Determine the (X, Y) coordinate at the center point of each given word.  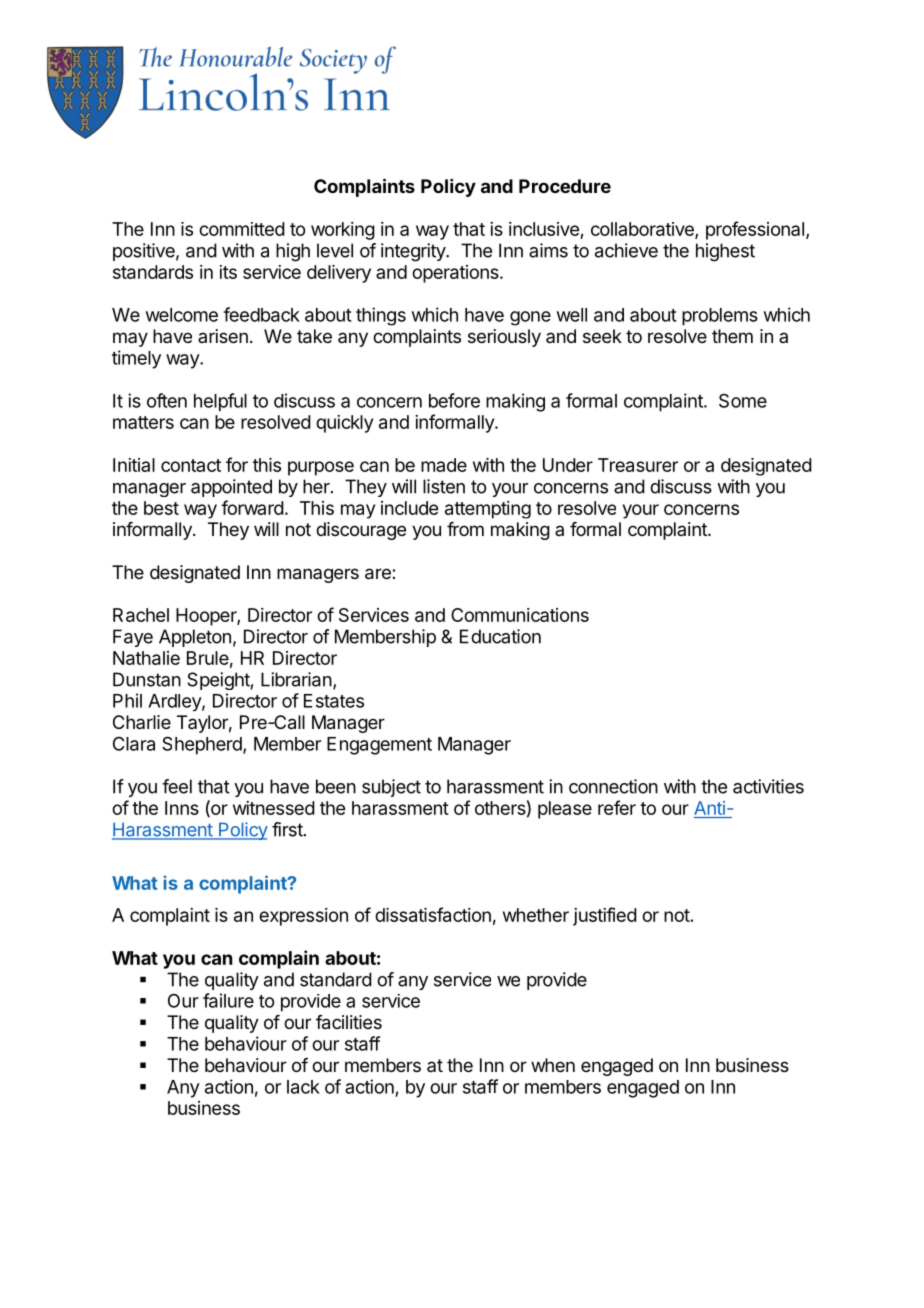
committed (242, 229)
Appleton (195, 638)
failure (228, 1000)
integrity (414, 252)
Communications (520, 615)
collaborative (643, 230)
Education (500, 636)
